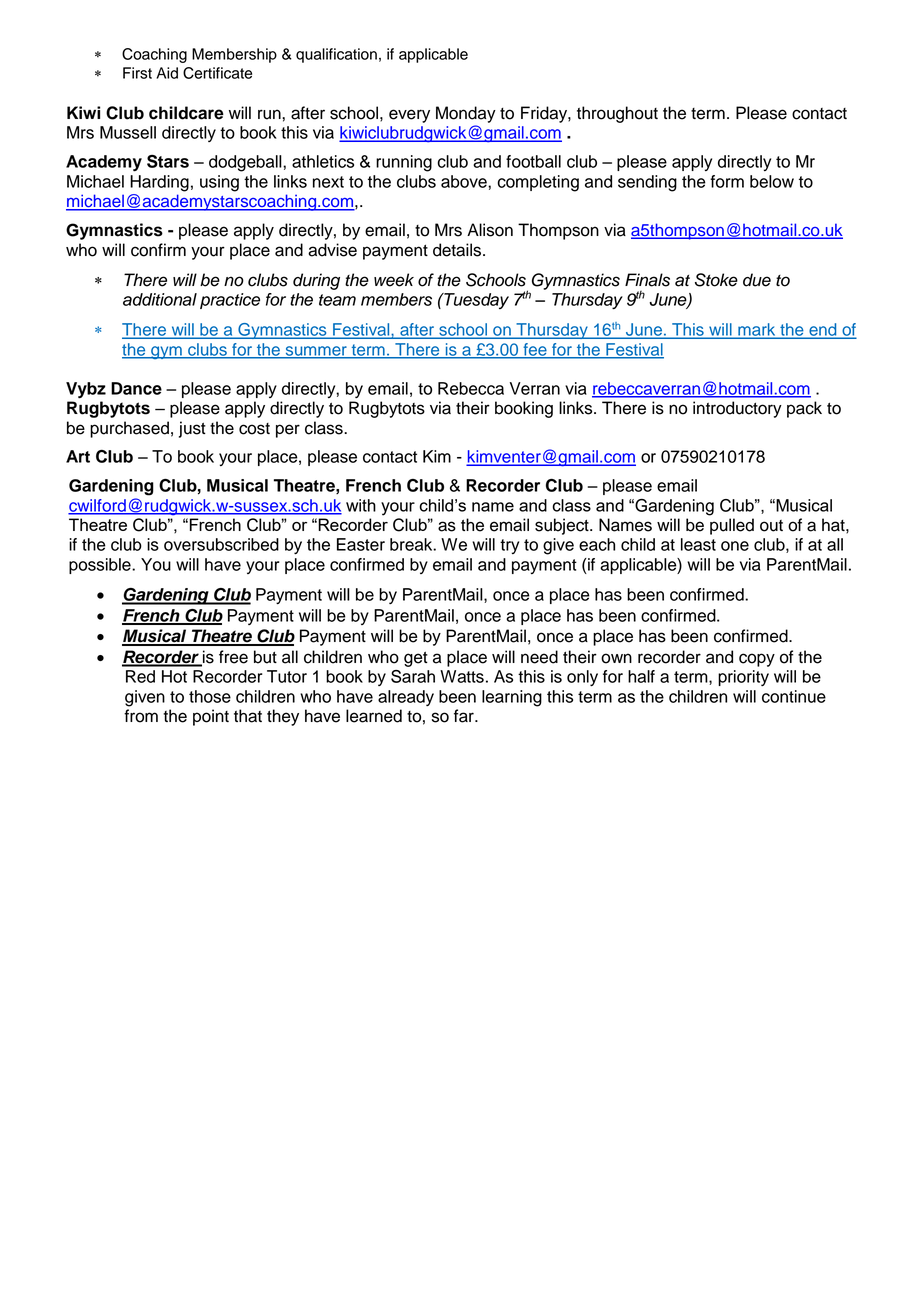  What do you see at coordinates (716, 280) in the screenshot?
I see `Stoke` at bounding box center [716, 280].
